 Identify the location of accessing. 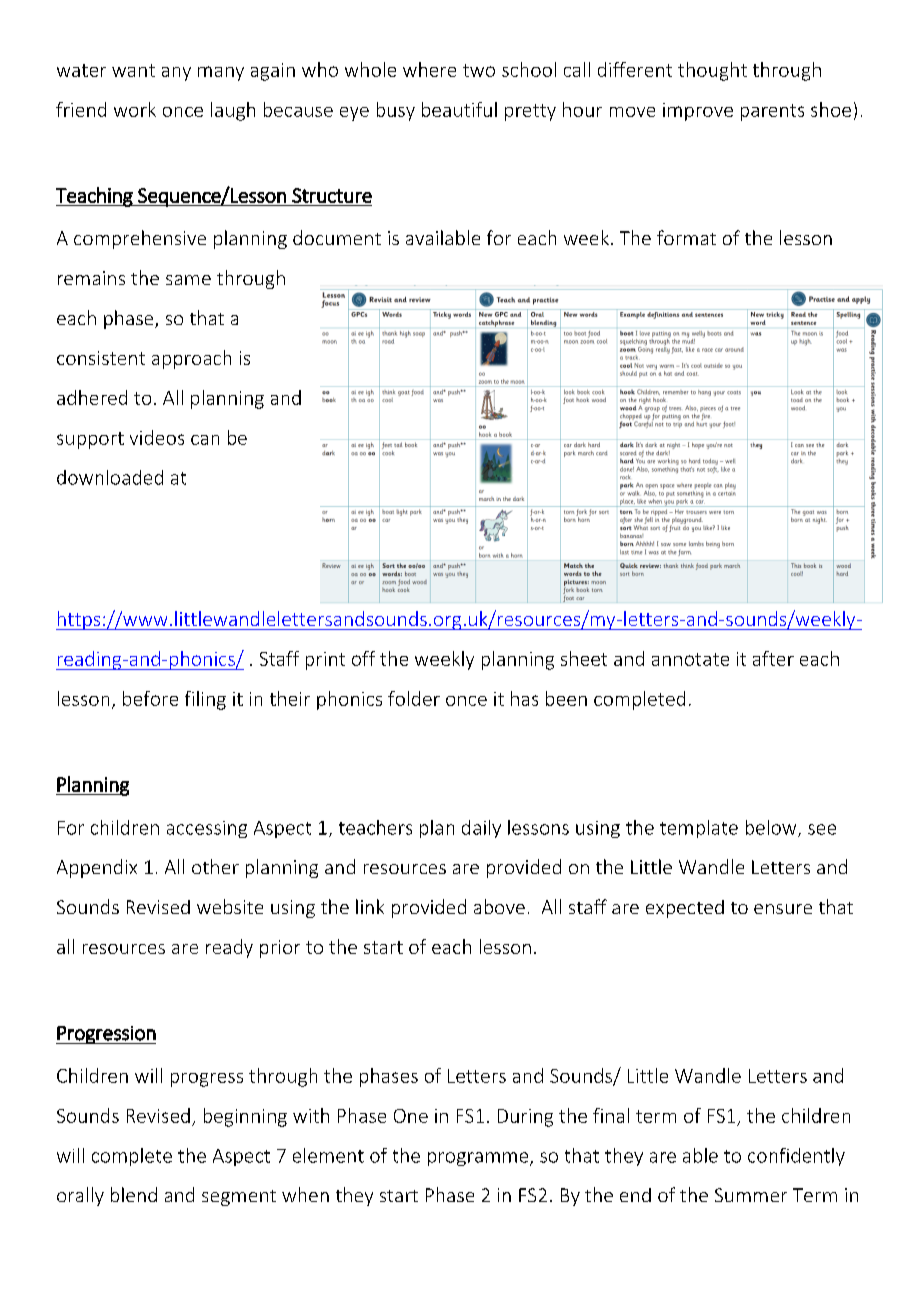
(207, 829).
